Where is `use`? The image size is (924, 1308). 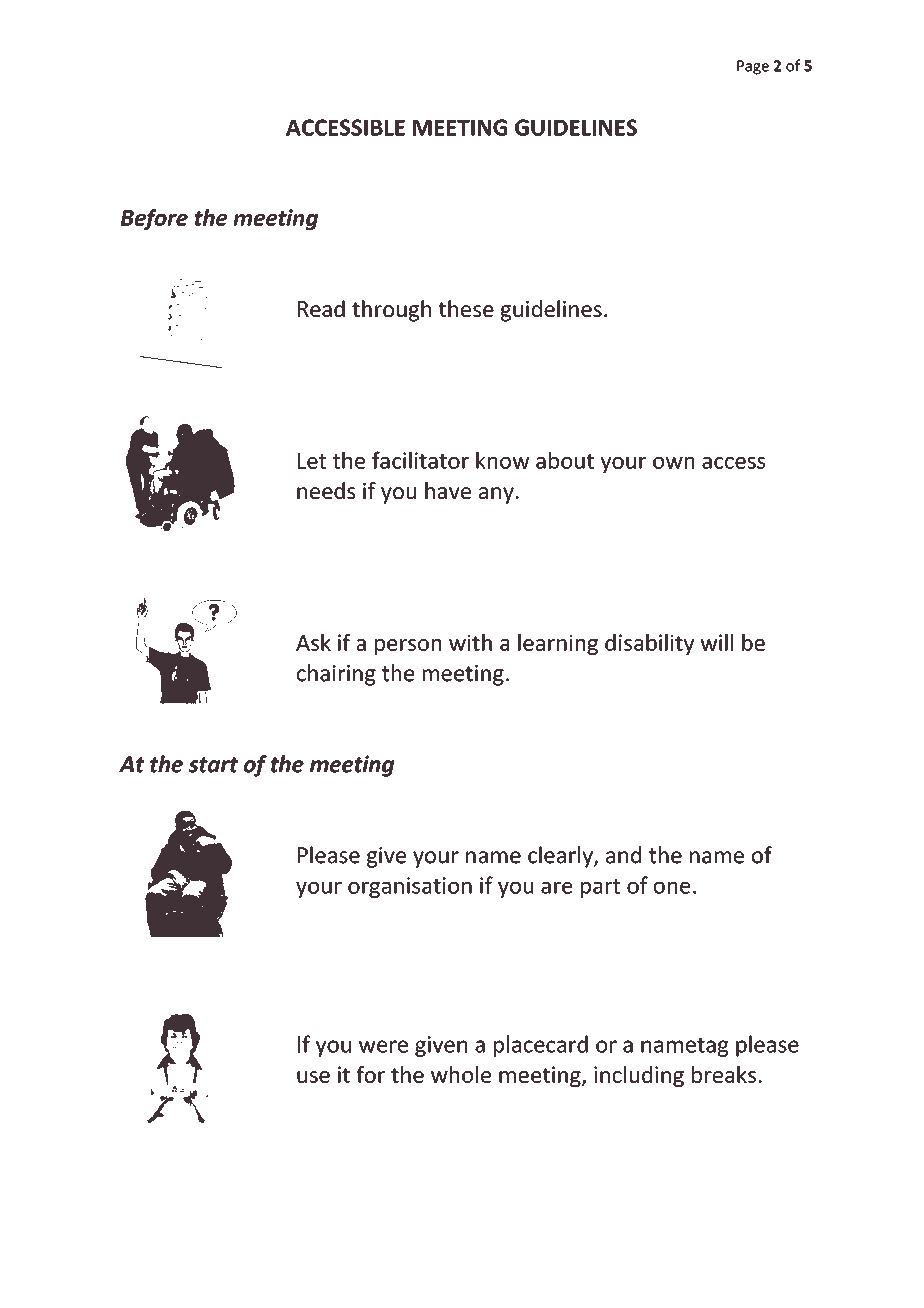
use is located at coordinates (313, 1077).
